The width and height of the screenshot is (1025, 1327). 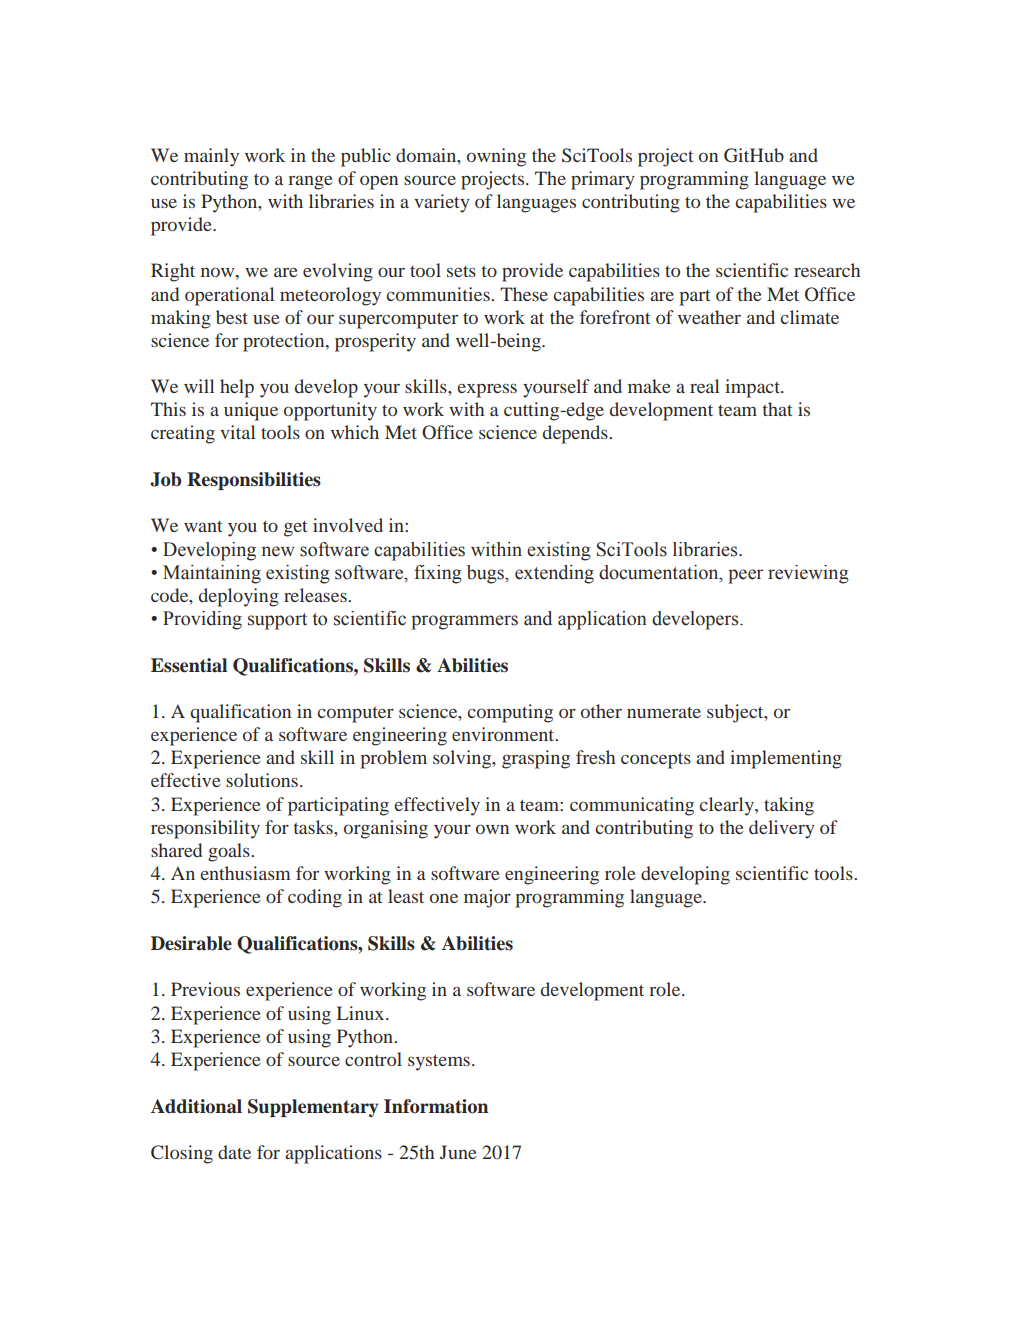 What do you see at coordinates (234, 1152) in the screenshot?
I see `date` at bounding box center [234, 1152].
